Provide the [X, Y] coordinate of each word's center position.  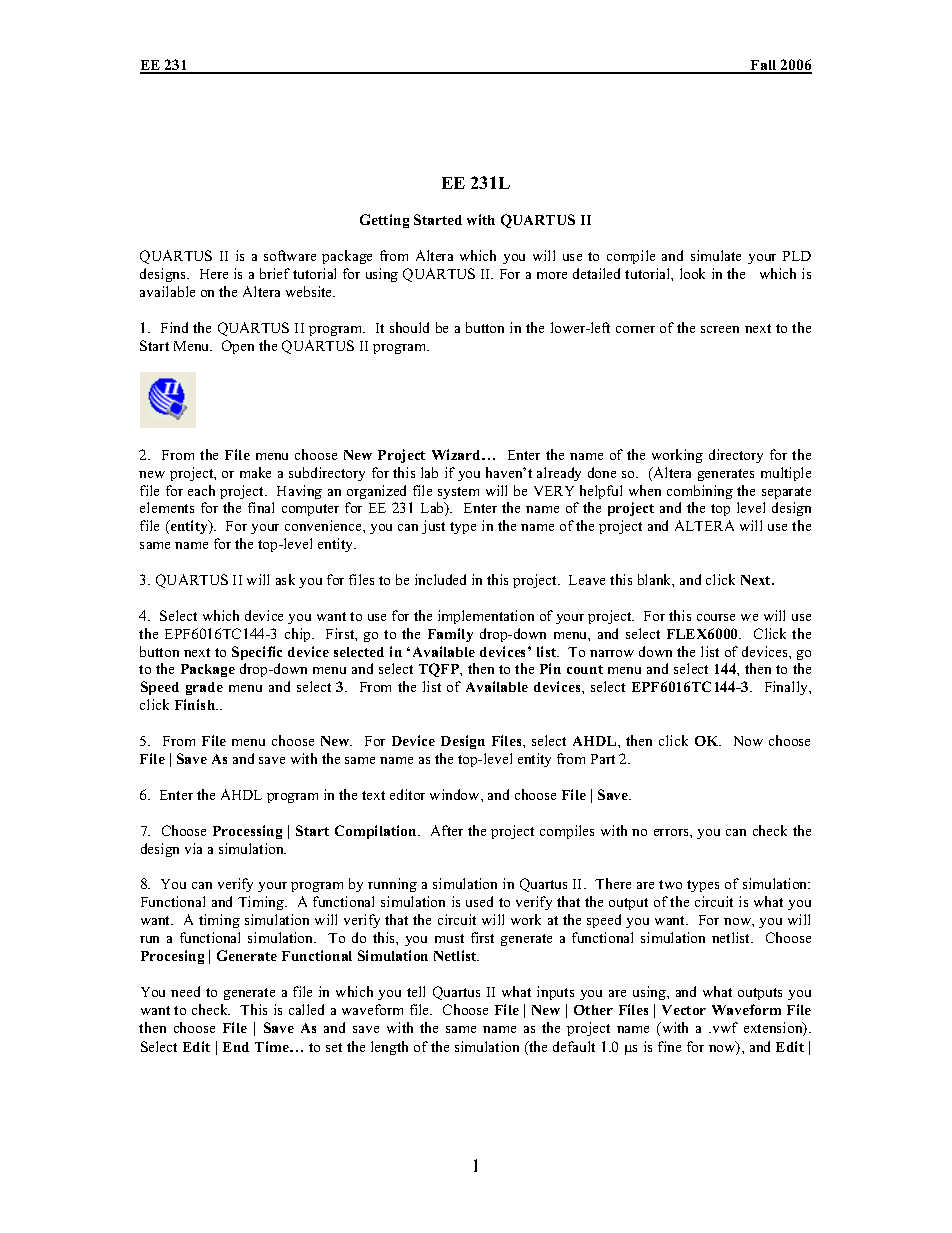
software [290, 255]
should [409, 327]
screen [720, 329]
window [456, 794]
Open [238, 347]
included [440, 579]
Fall [764, 66]
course [716, 617]
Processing [247, 832]
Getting [384, 221]
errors [672, 832]
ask [285, 579]
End [236, 1047]
